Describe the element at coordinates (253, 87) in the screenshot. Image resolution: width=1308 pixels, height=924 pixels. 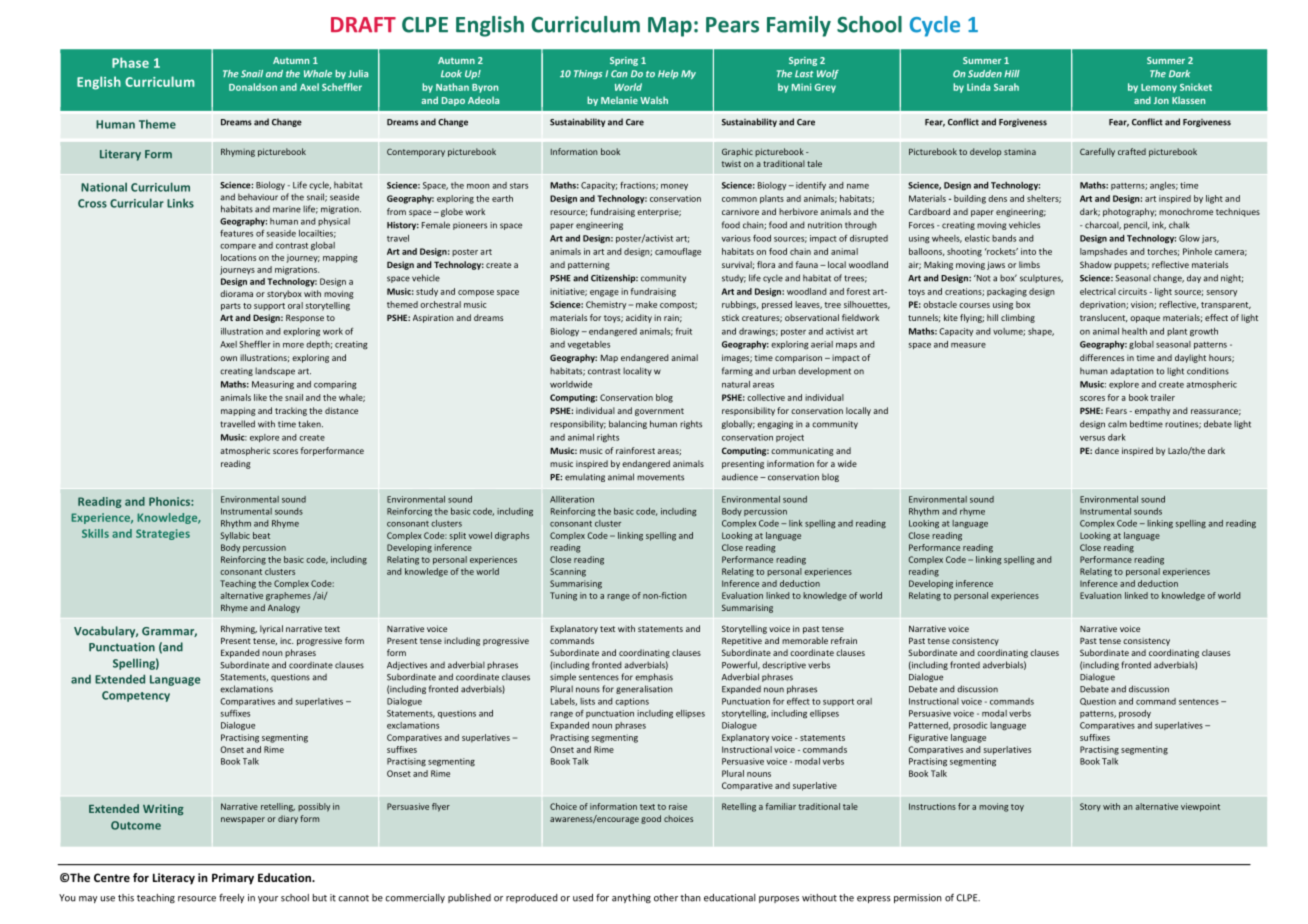
I see `Donaldson` at that location.
